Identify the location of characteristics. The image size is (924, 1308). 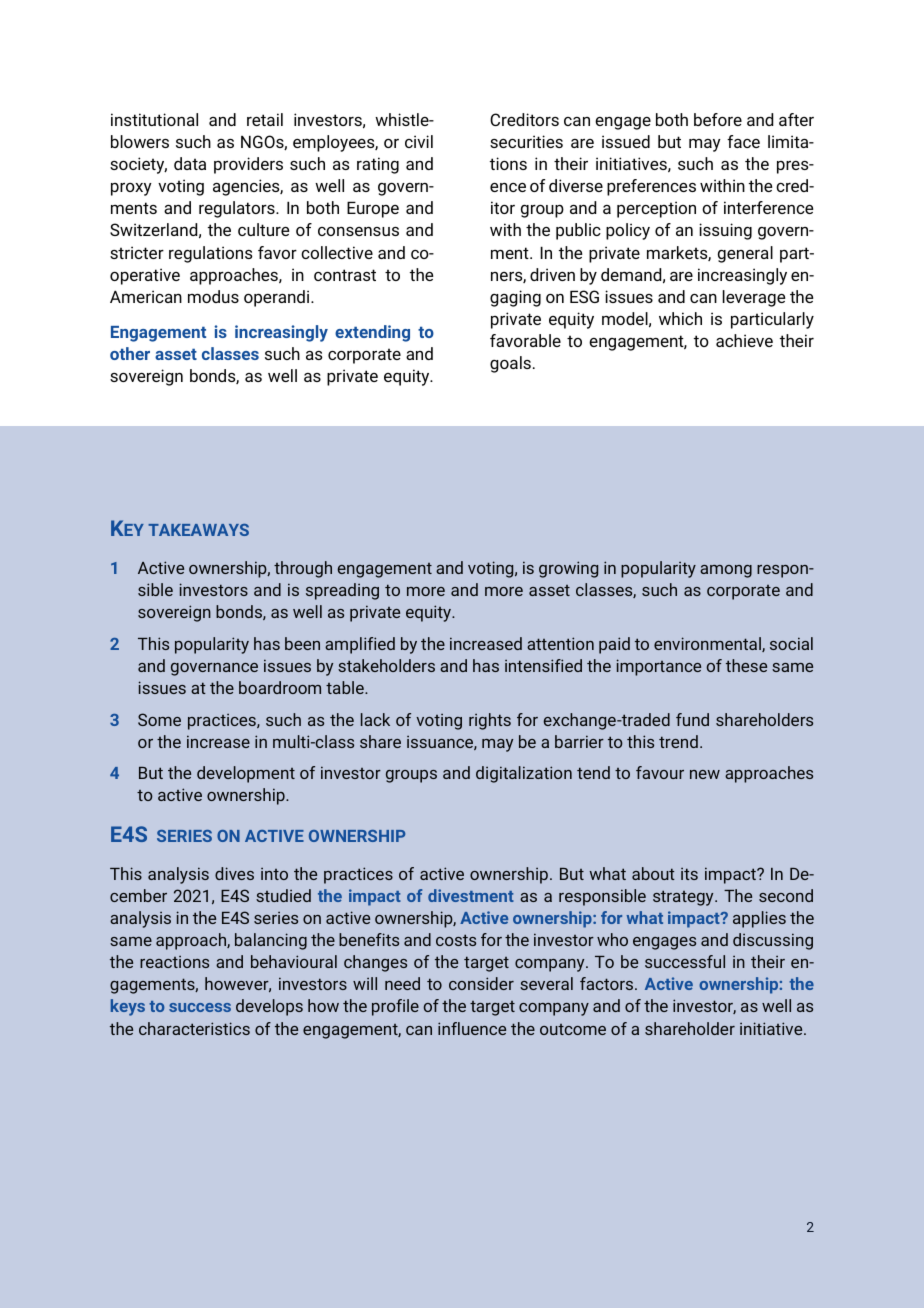
(194, 1028).
